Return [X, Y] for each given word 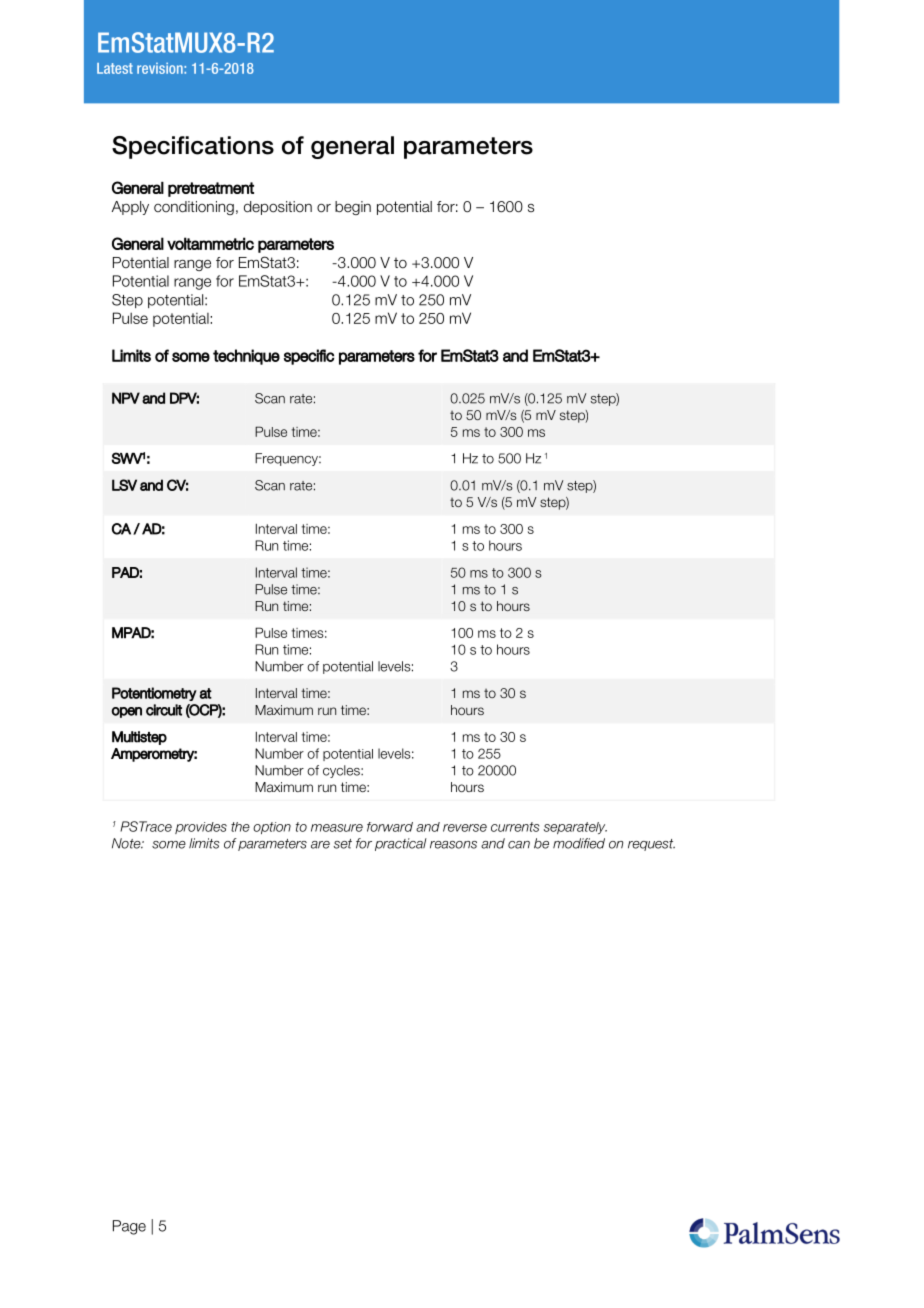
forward [390, 827]
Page [129, 1227]
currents [515, 827]
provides [201, 828]
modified [579, 843]
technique [246, 357]
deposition [278, 208]
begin [353, 208]
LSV [124, 485]
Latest [115, 68]
